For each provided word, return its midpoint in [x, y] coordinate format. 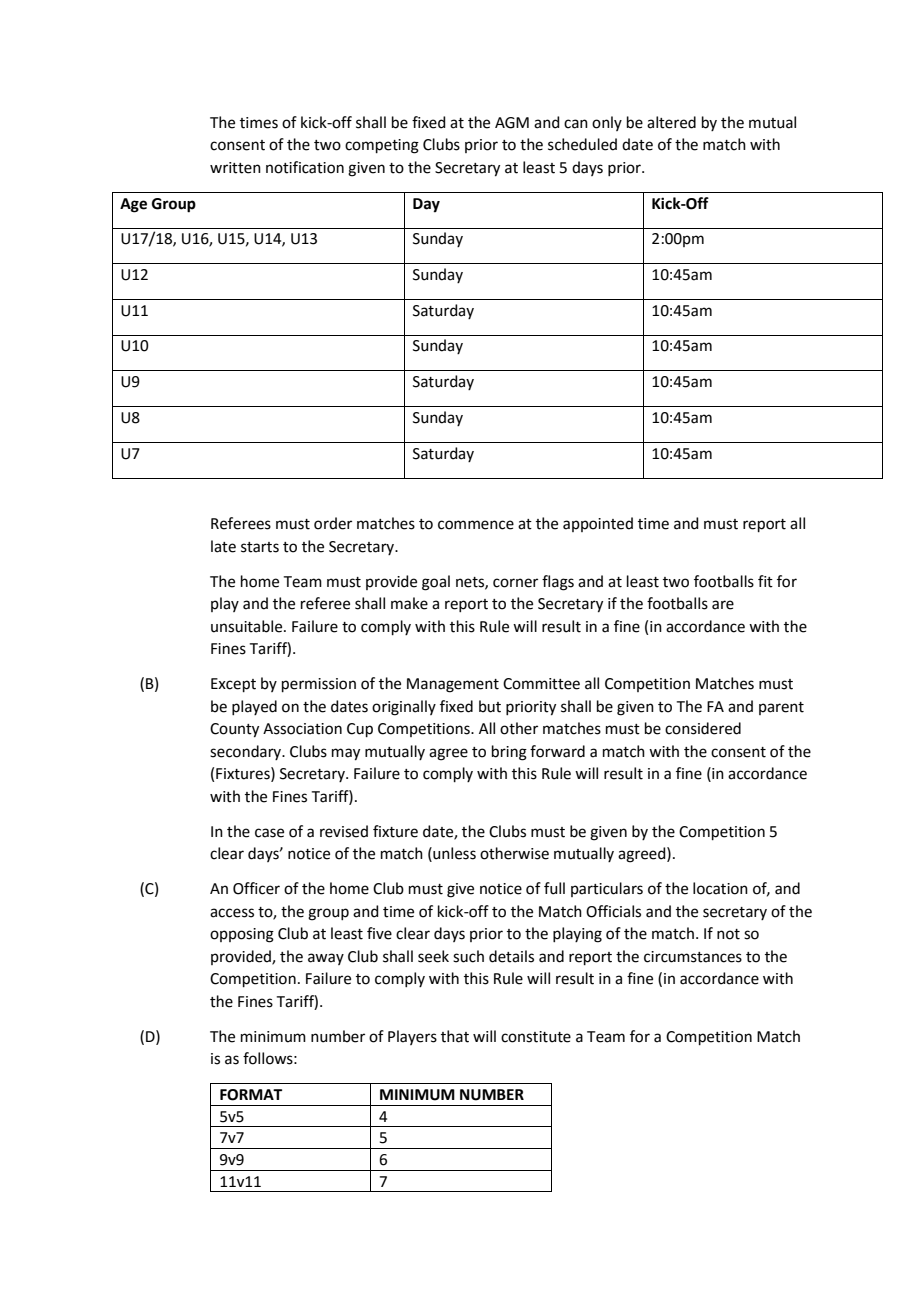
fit [765, 581]
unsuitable [248, 626]
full [554, 888]
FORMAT [251, 1095]
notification [305, 167]
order [333, 523]
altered [671, 122]
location [720, 888]
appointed [598, 524]
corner [515, 583]
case [269, 833]
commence [476, 525]
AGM [512, 123]
